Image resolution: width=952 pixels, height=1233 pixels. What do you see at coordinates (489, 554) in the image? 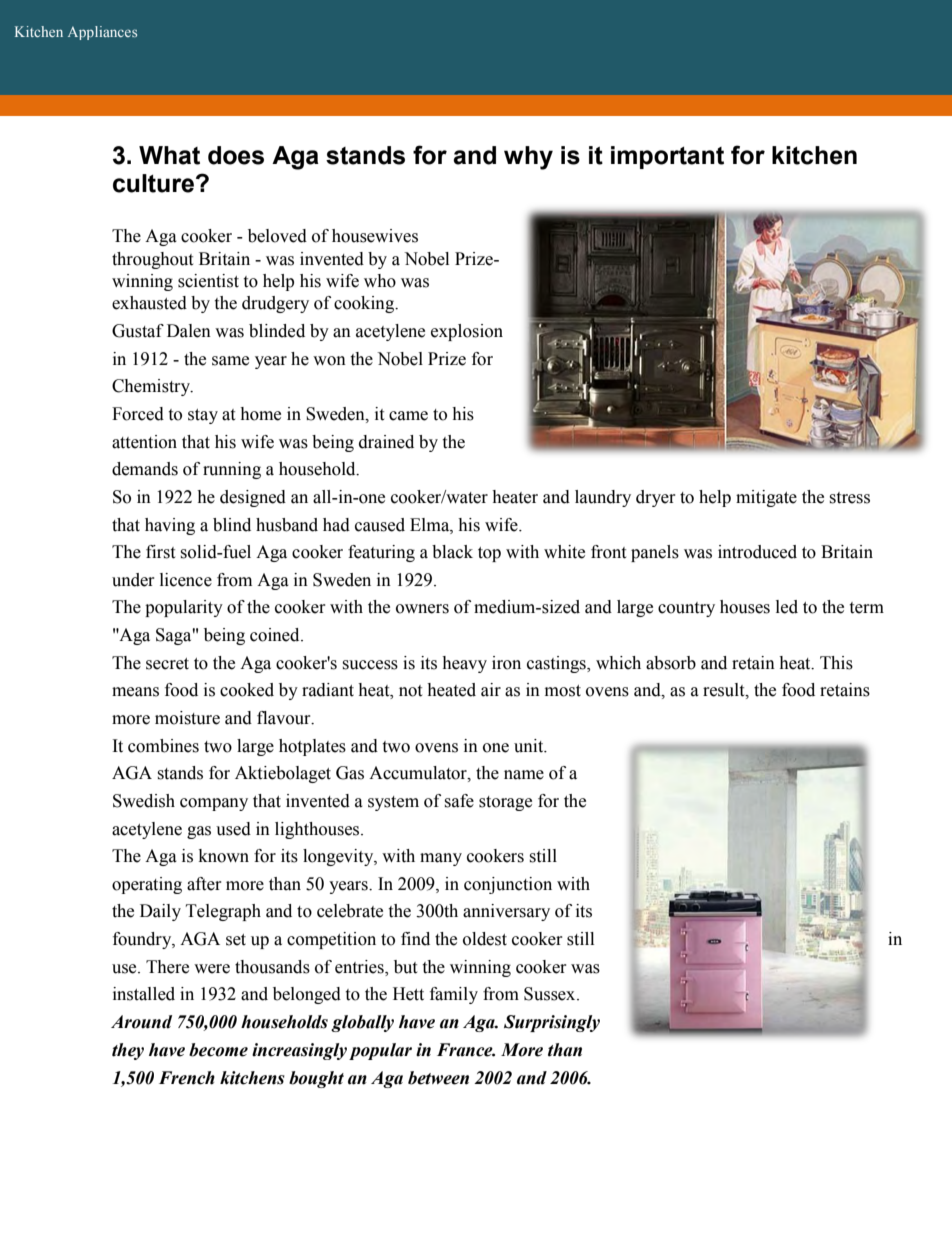
I see `top` at bounding box center [489, 554].
